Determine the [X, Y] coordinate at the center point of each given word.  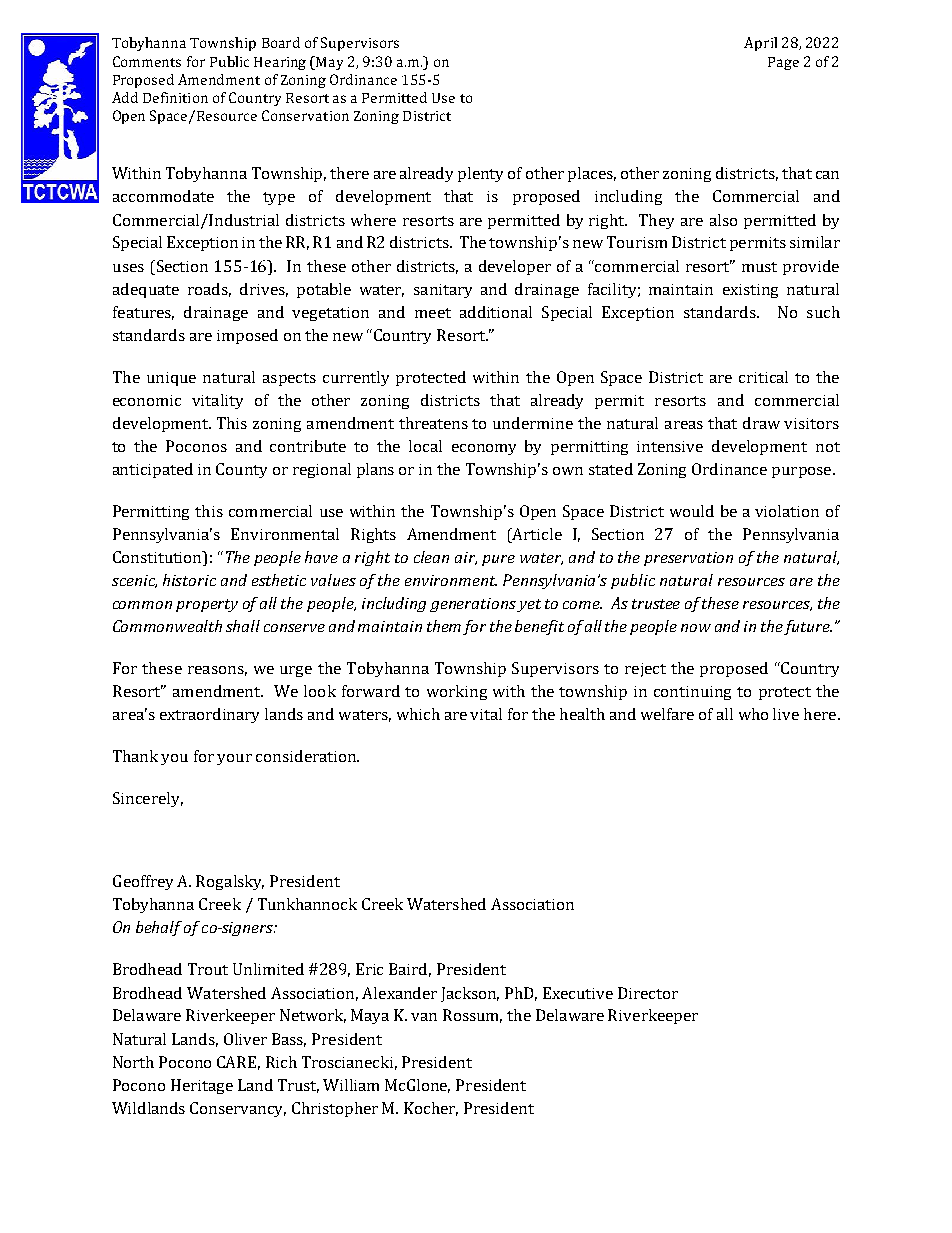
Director [648, 993]
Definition [175, 97]
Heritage [202, 1086]
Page [783, 63]
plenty [480, 174]
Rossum [472, 1016]
